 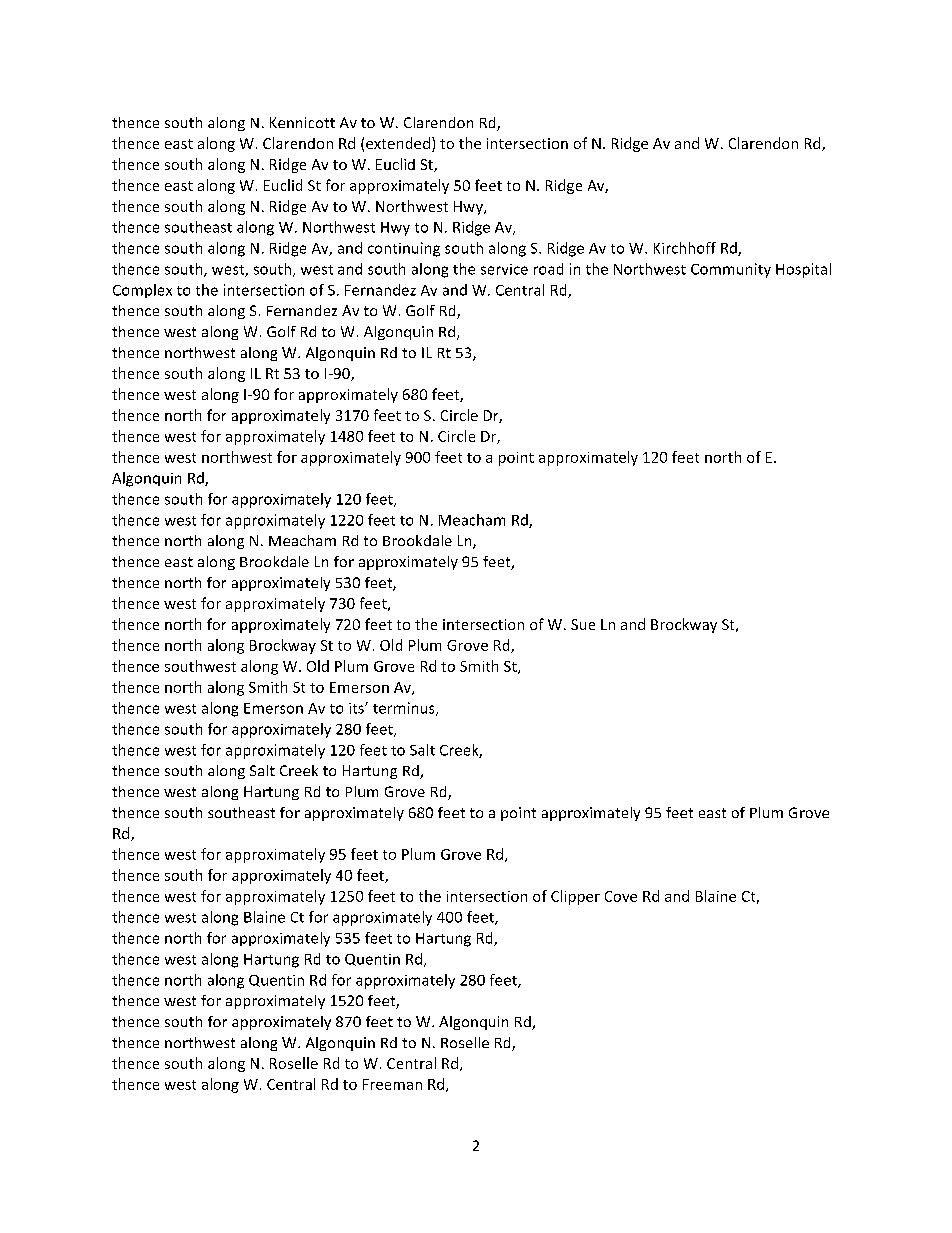 What do you see at coordinates (583, 624) in the screenshot?
I see `Sue` at bounding box center [583, 624].
